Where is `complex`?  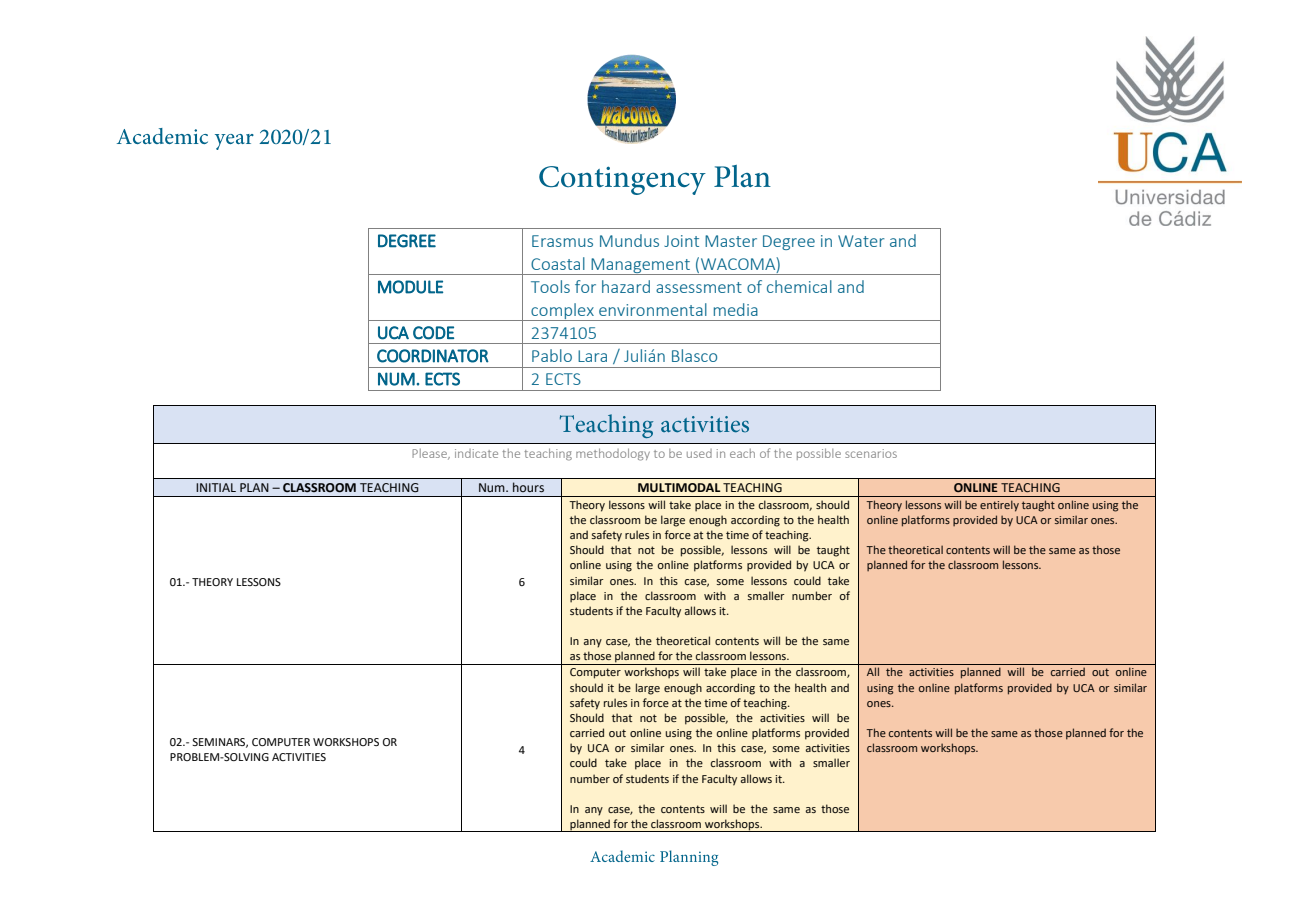
complex is located at coordinates (562, 312).
